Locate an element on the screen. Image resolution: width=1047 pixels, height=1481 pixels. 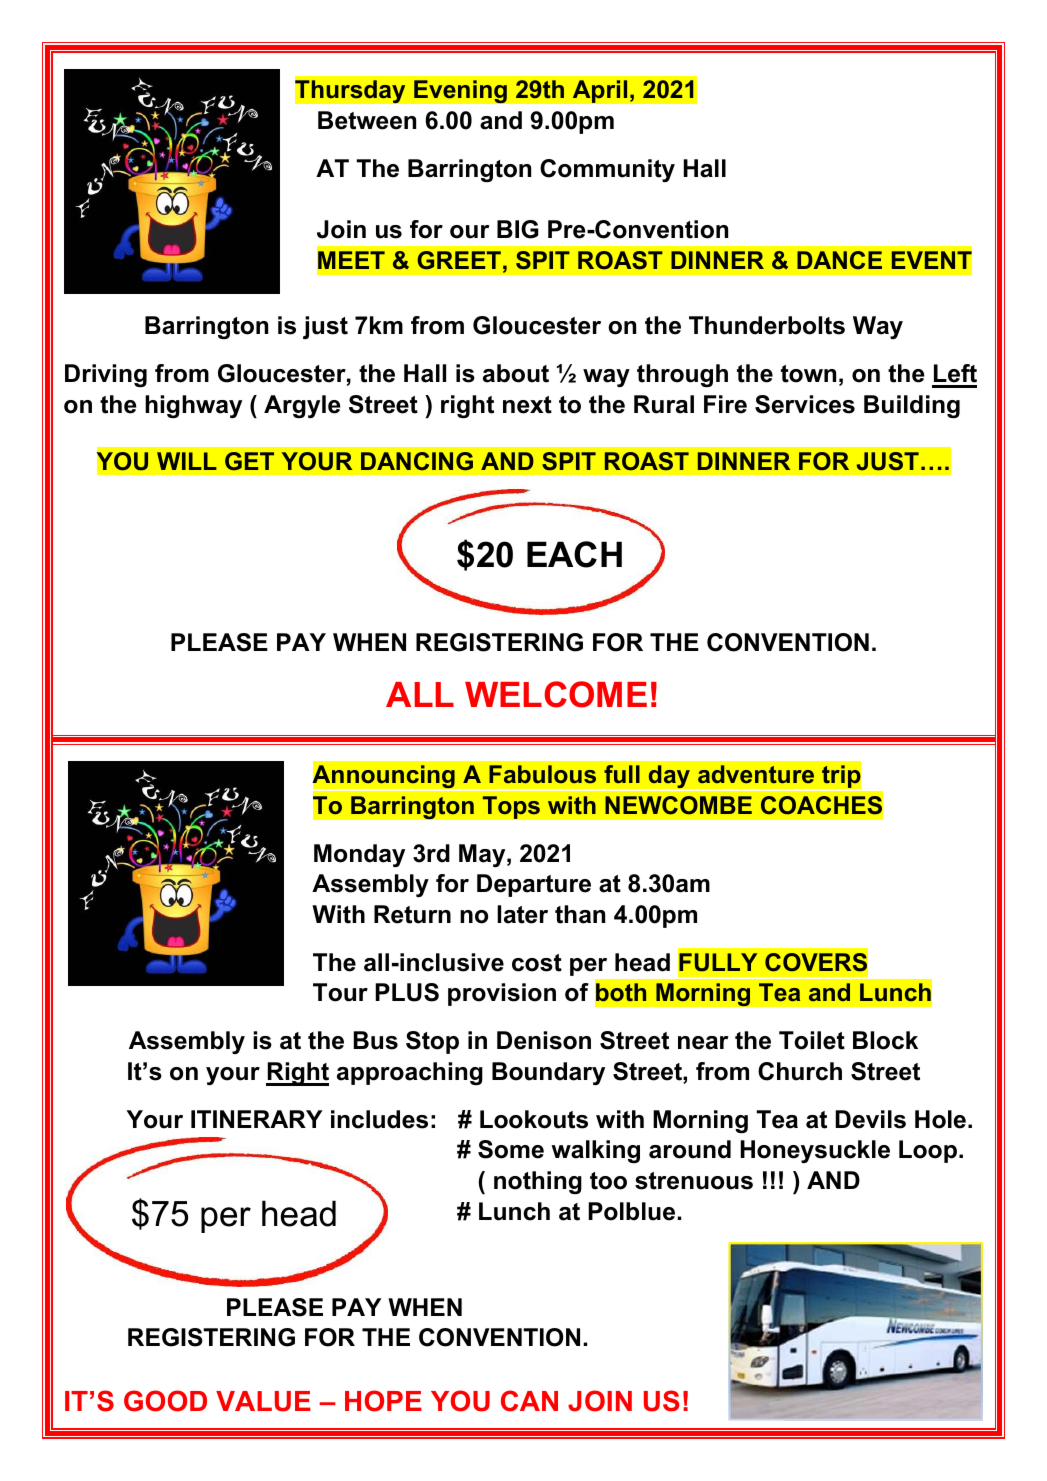
Between is located at coordinates (367, 120).
